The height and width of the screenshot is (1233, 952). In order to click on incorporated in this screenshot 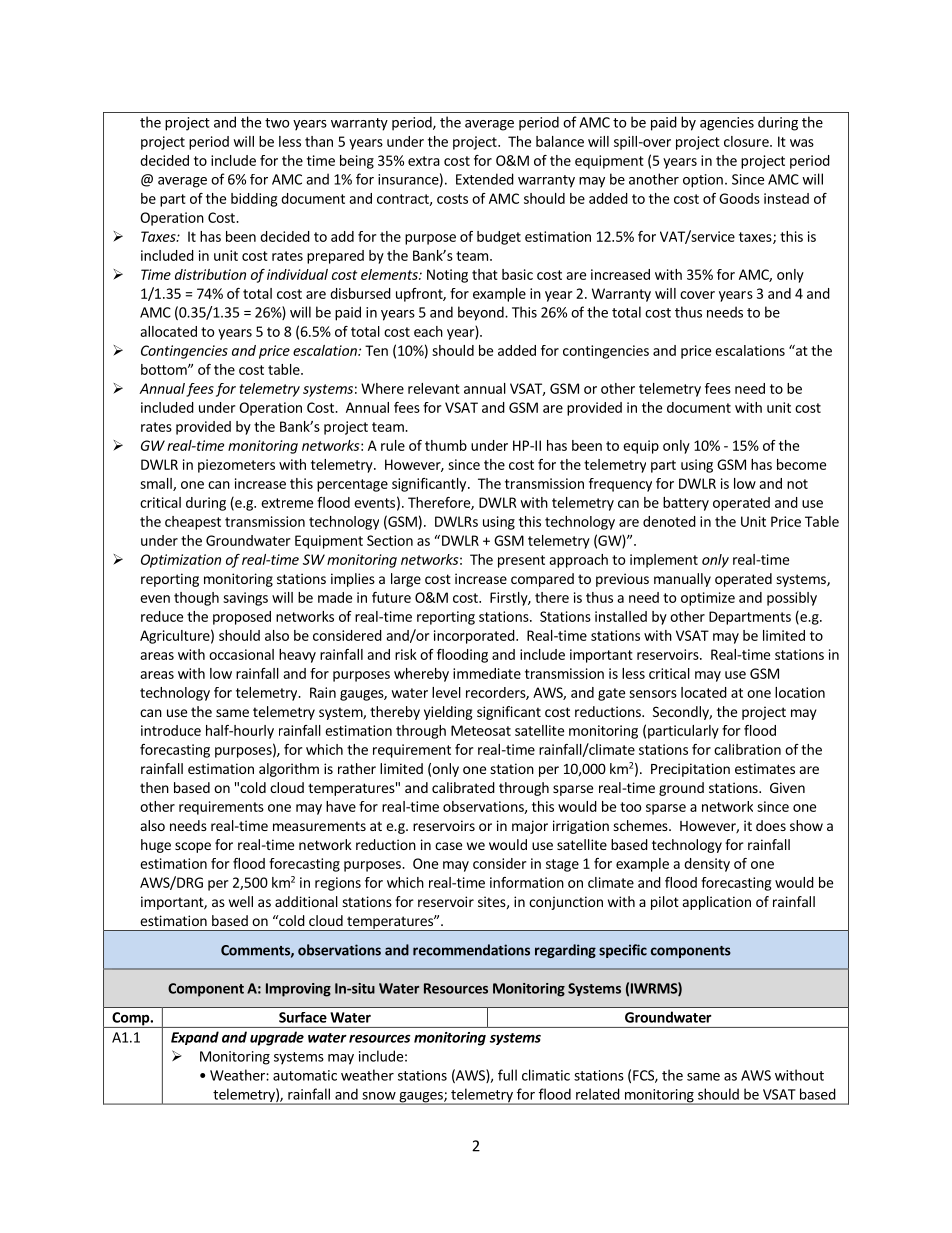, I will do `click(474, 637)`.
